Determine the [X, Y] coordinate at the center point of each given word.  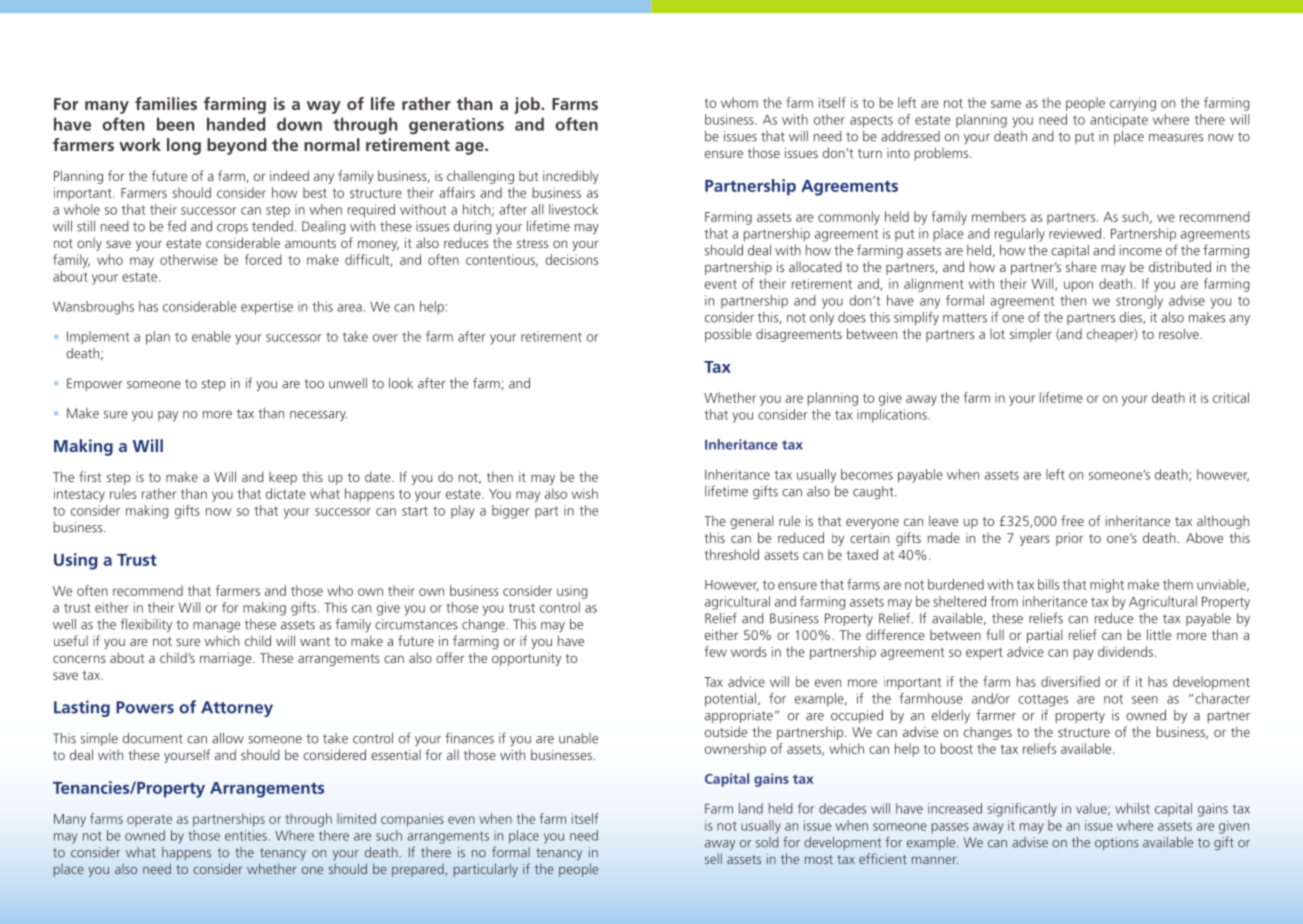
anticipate [1119, 121]
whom [739, 102]
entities [246, 835]
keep [283, 478]
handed [236, 124]
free [1072, 520]
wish [585, 493]
